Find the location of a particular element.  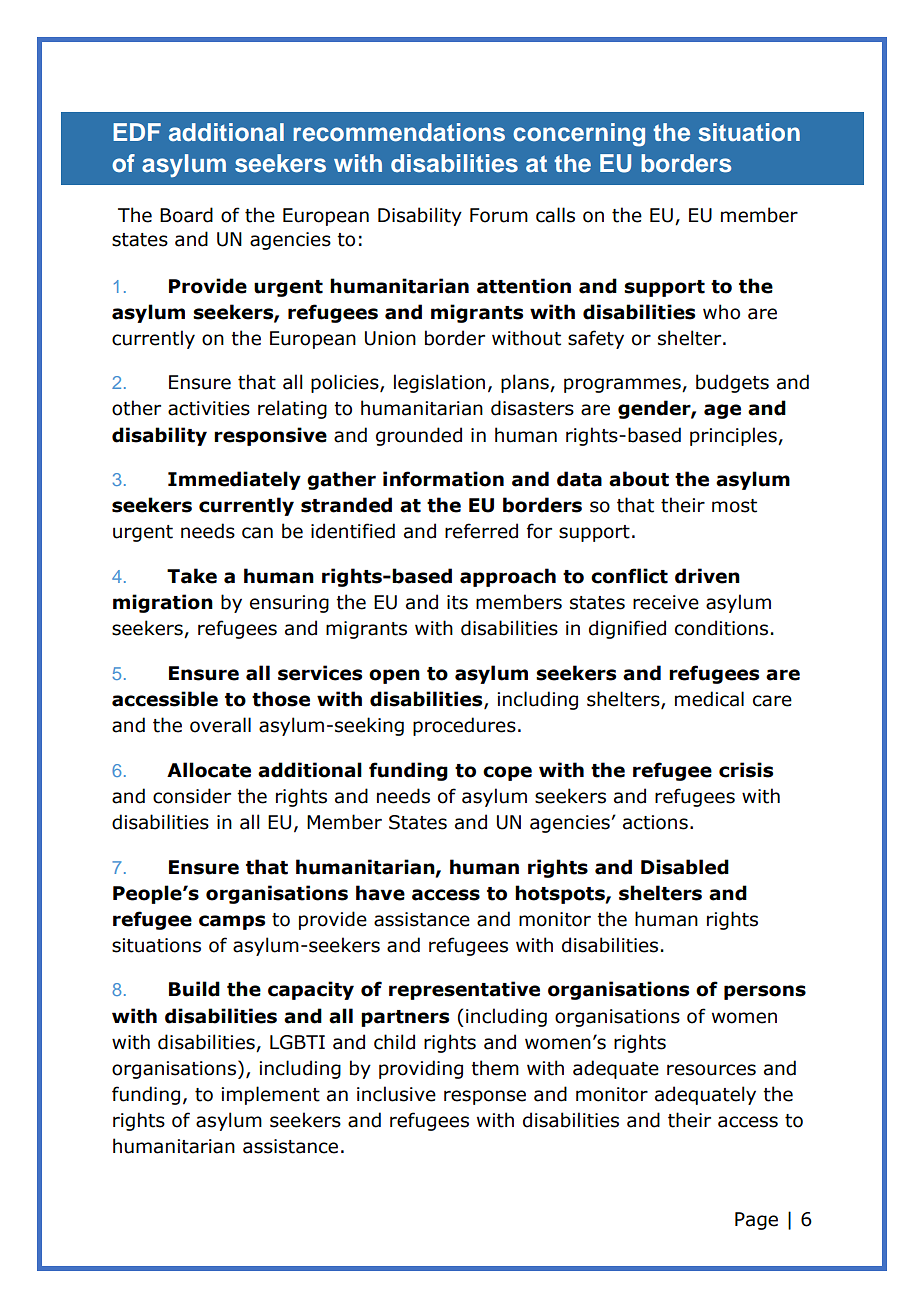

medical is located at coordinates (709, 699).
